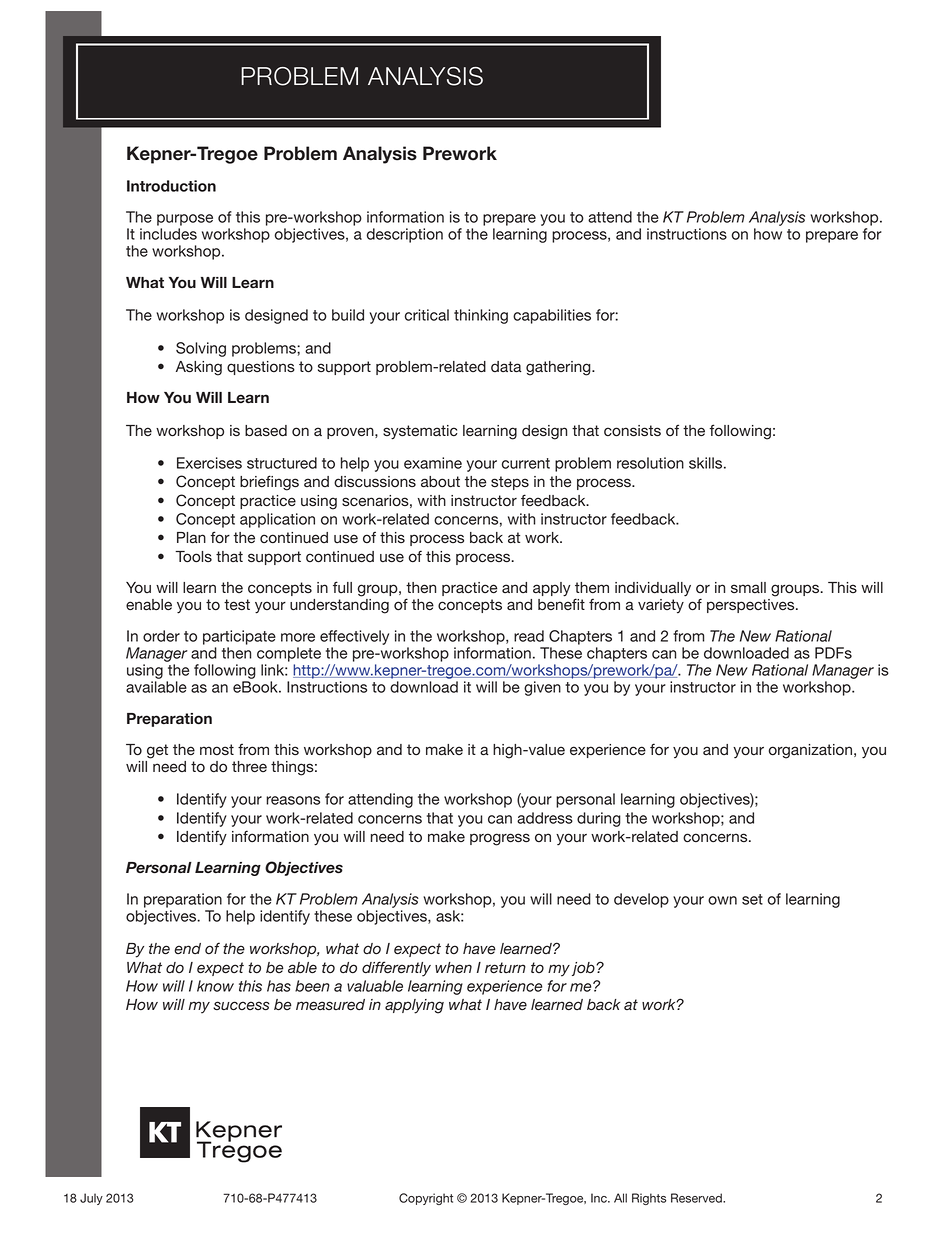 The height and width of the screenshot is (1233, 952). What do you see at coordinates (426, 1199) in the screenshot?
I see `Copyright` at bounding box center [426, 1199].
